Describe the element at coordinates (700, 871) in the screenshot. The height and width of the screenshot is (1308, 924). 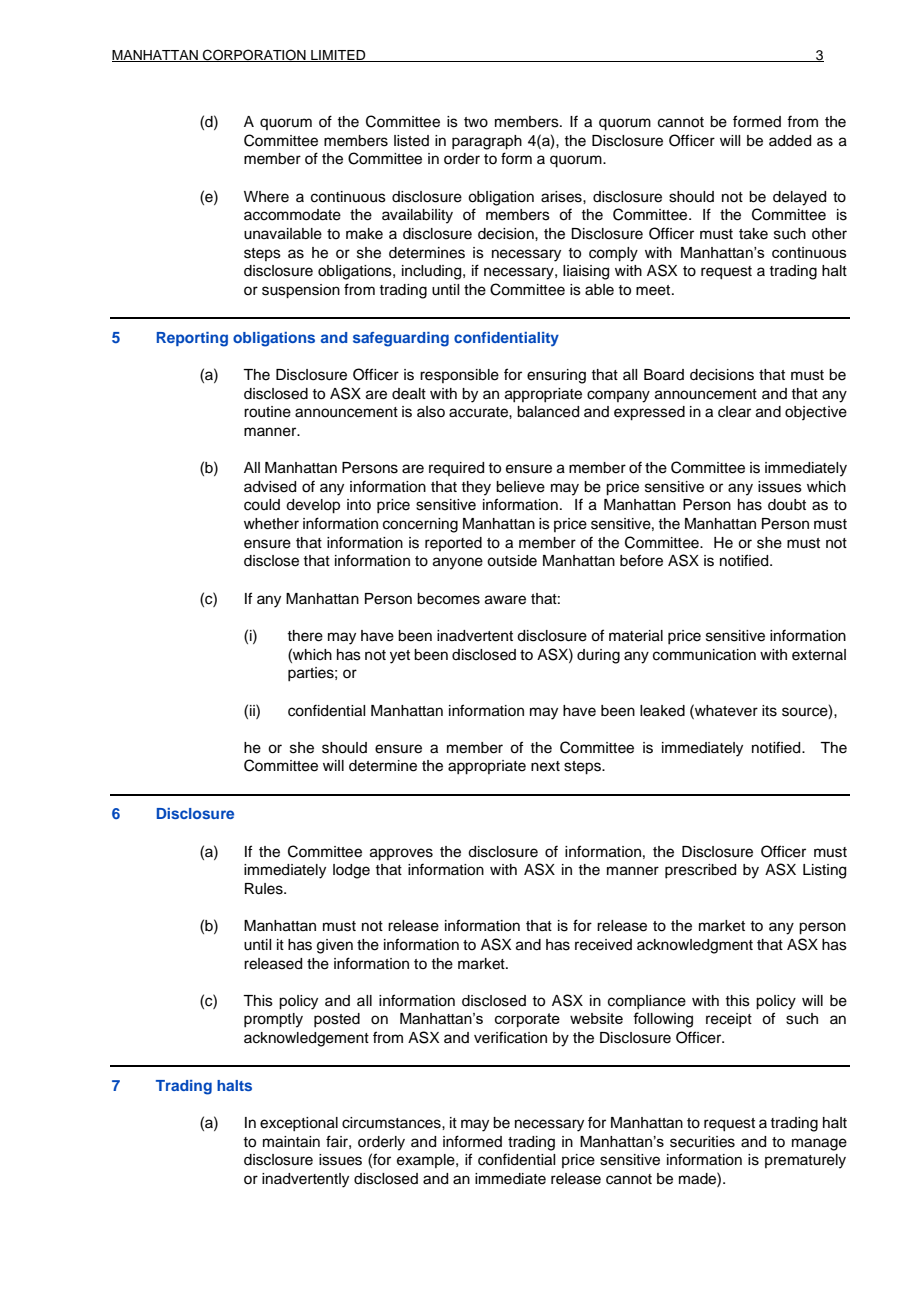
I see `prescribed` at that location.
